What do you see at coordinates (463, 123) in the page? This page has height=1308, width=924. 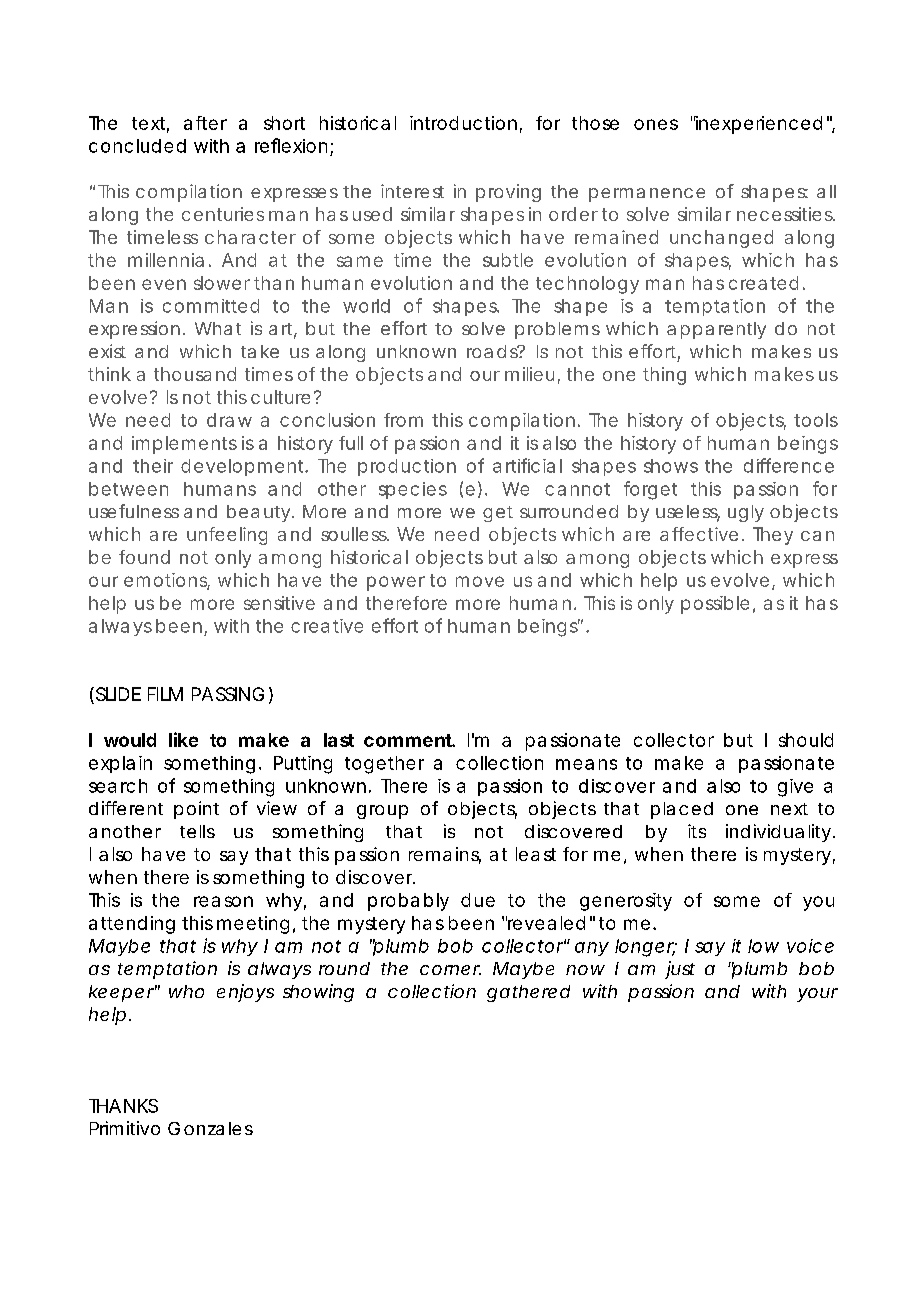 I see `introduction` at bounding box center [463, 123].
